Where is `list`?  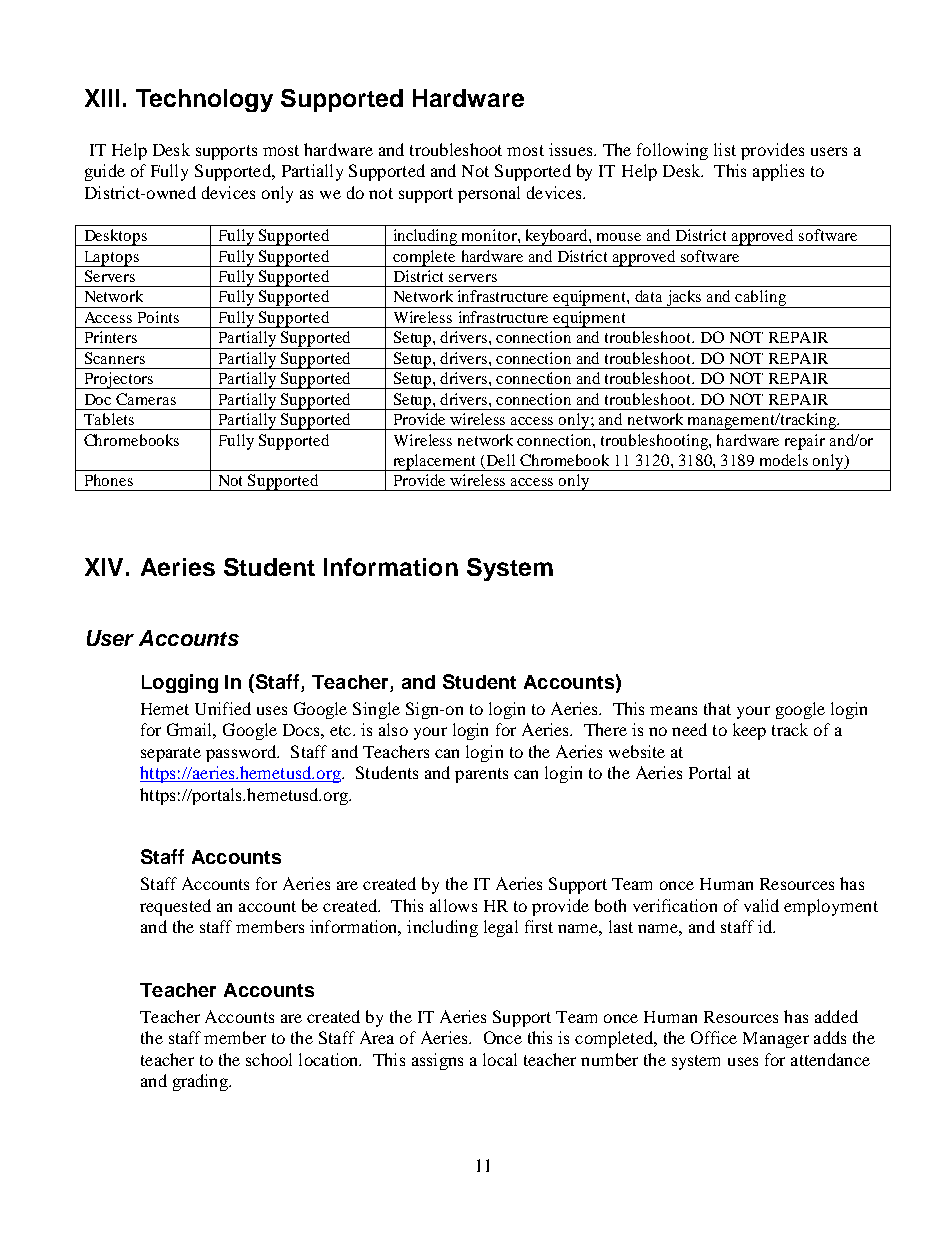
list is located at coordinates (725, 149).
